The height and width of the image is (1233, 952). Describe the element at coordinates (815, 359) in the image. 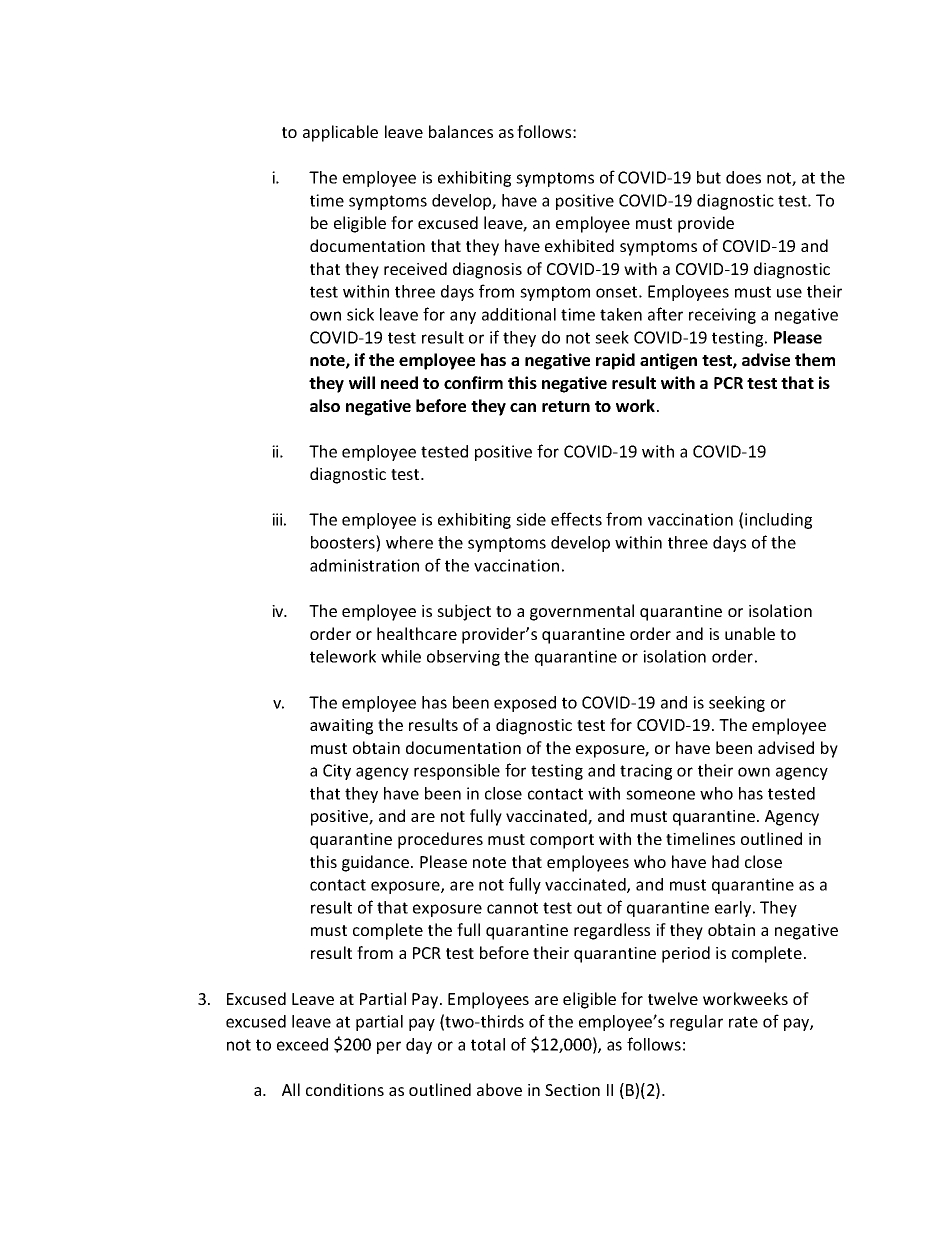

I see `them` at that location.
